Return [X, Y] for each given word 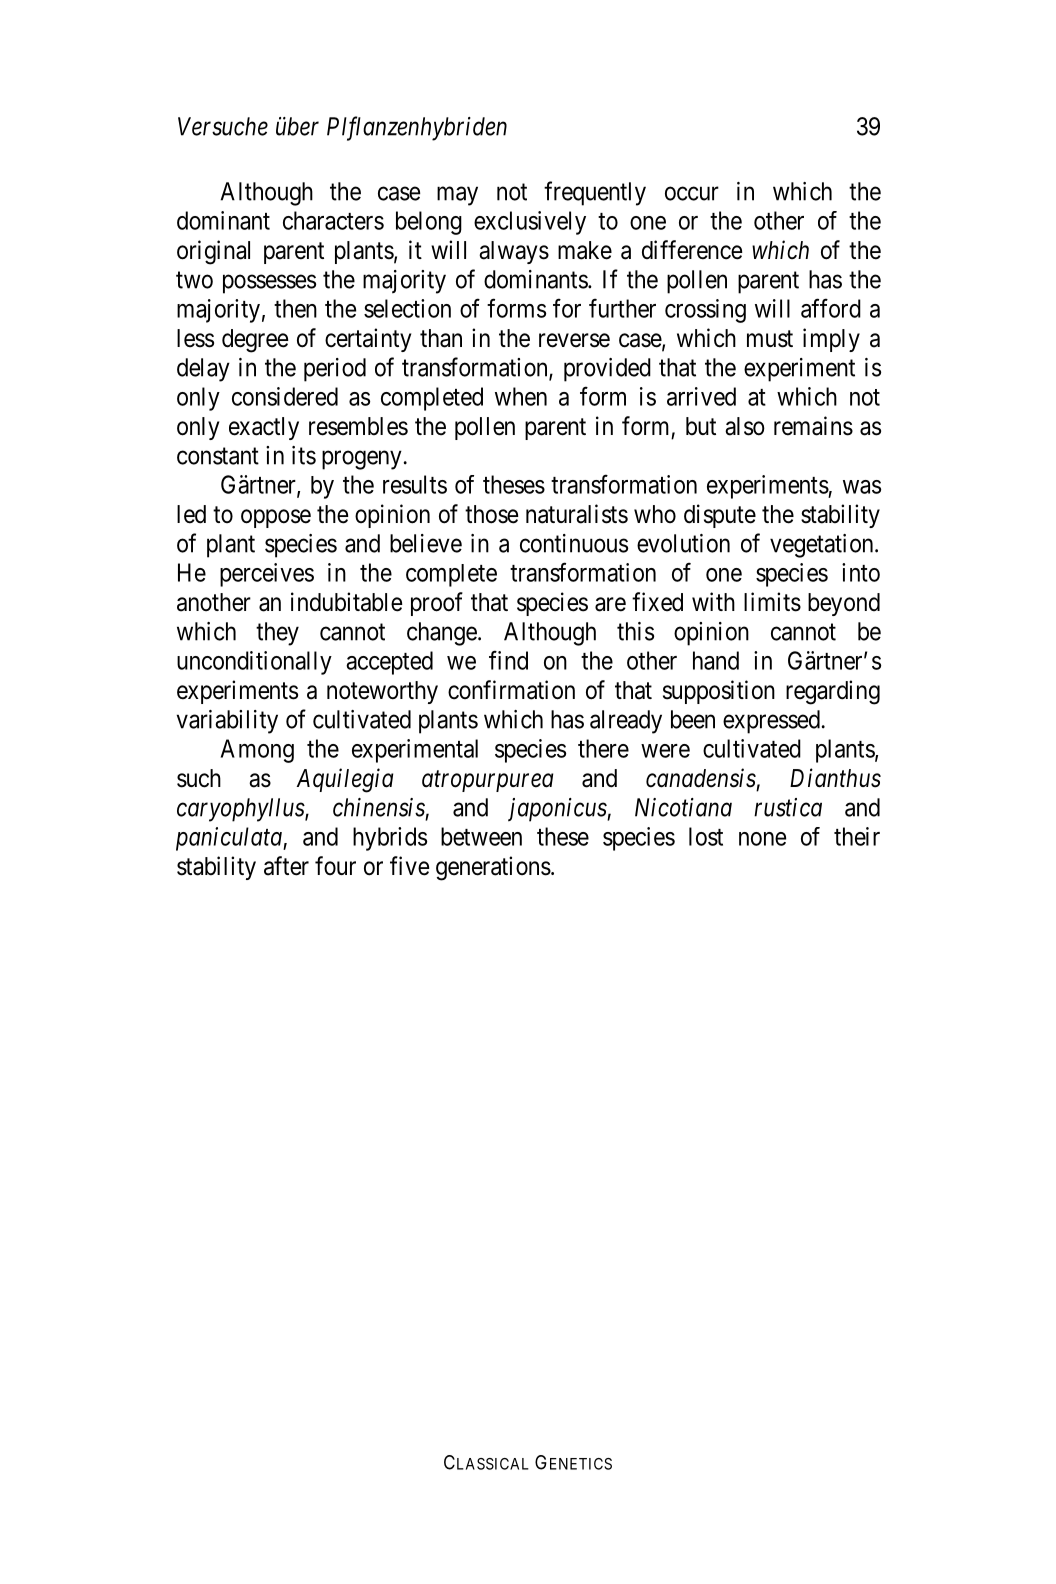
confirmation [511, 690]
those [491, 514]
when [521, 396]
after [286, 866]
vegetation [823, 546]
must [770, 339]
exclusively [530, 223]
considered [285, 396]
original [213, 252]
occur [692, 193]
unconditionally [254, 663]
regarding [833, 692]
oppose [276, 518]
